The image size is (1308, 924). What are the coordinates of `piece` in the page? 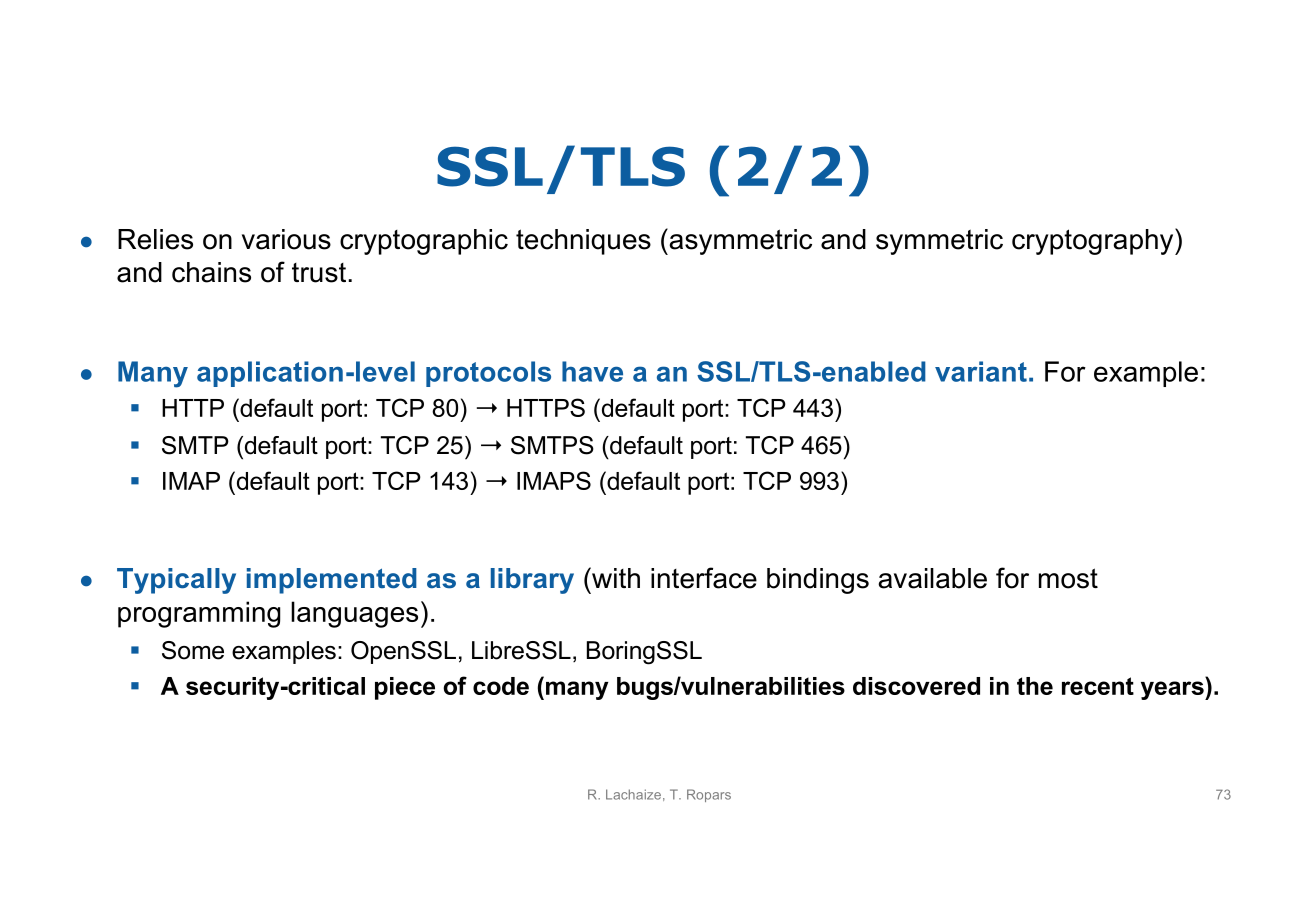 It's located at (405, 688).
